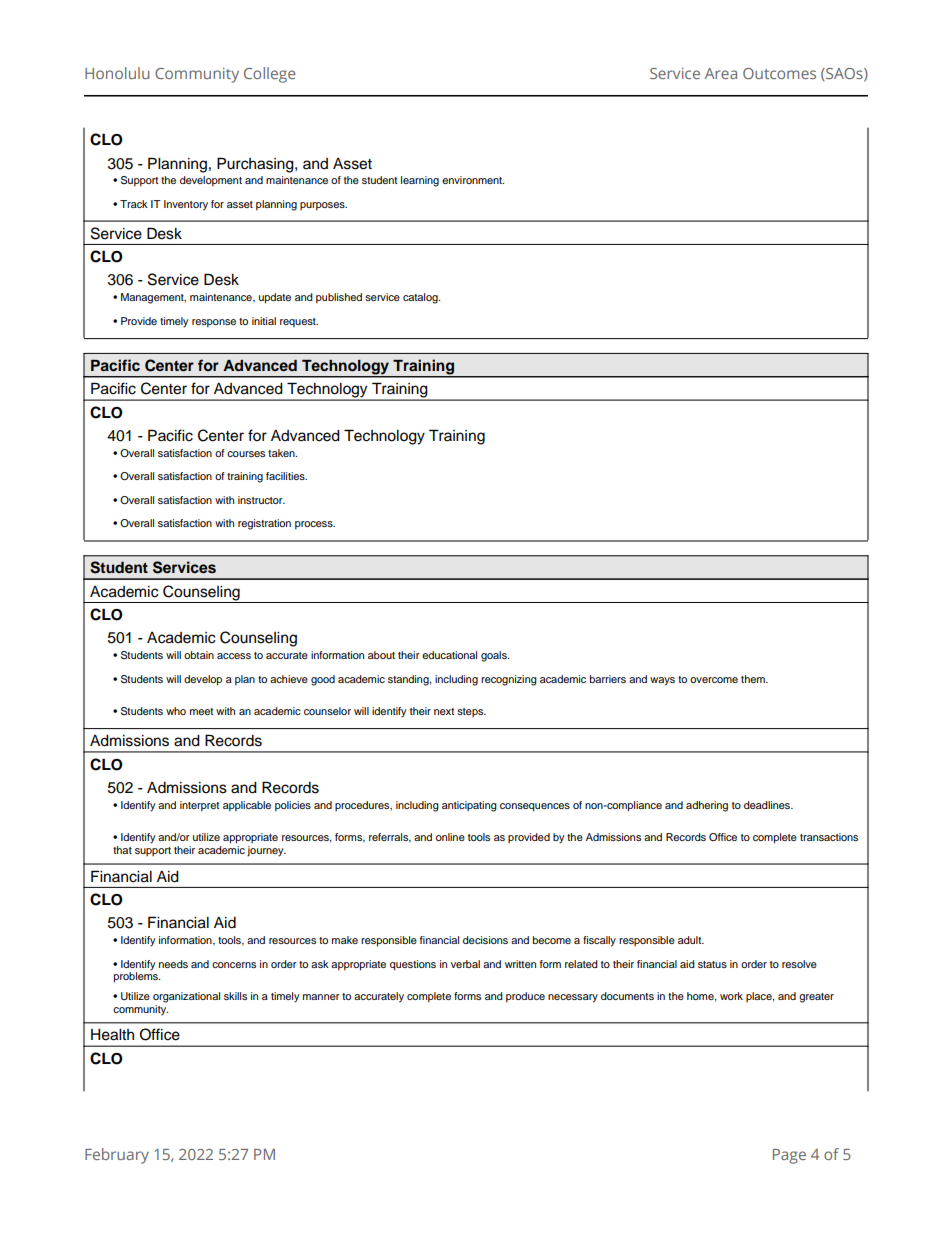 The height and width of the document is (1233, 952). Describe the element at coordinates (199, 655) in the document. I see `obtain` at that location.
